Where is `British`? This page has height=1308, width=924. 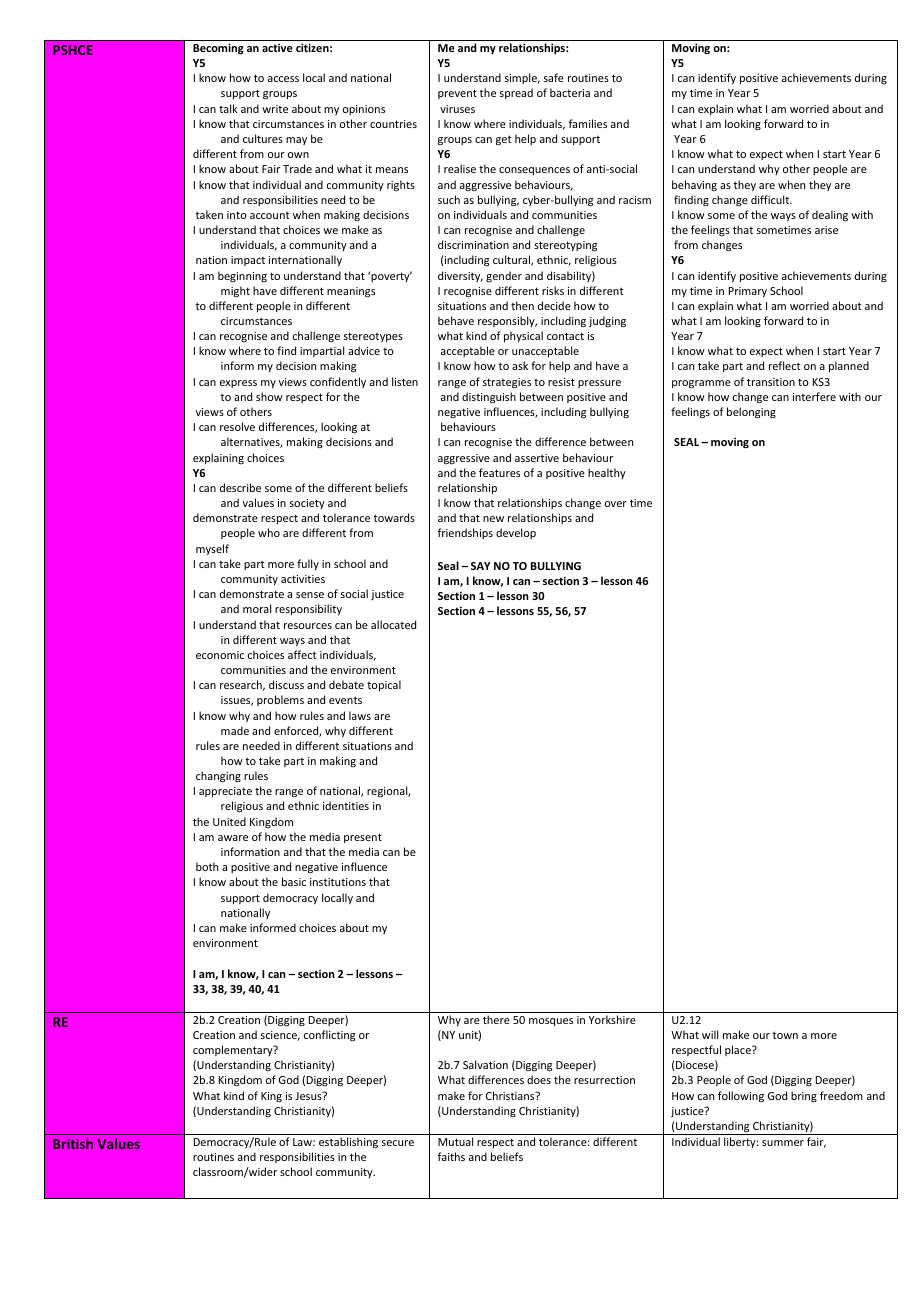 British is located at coordinates (73, 1143).
